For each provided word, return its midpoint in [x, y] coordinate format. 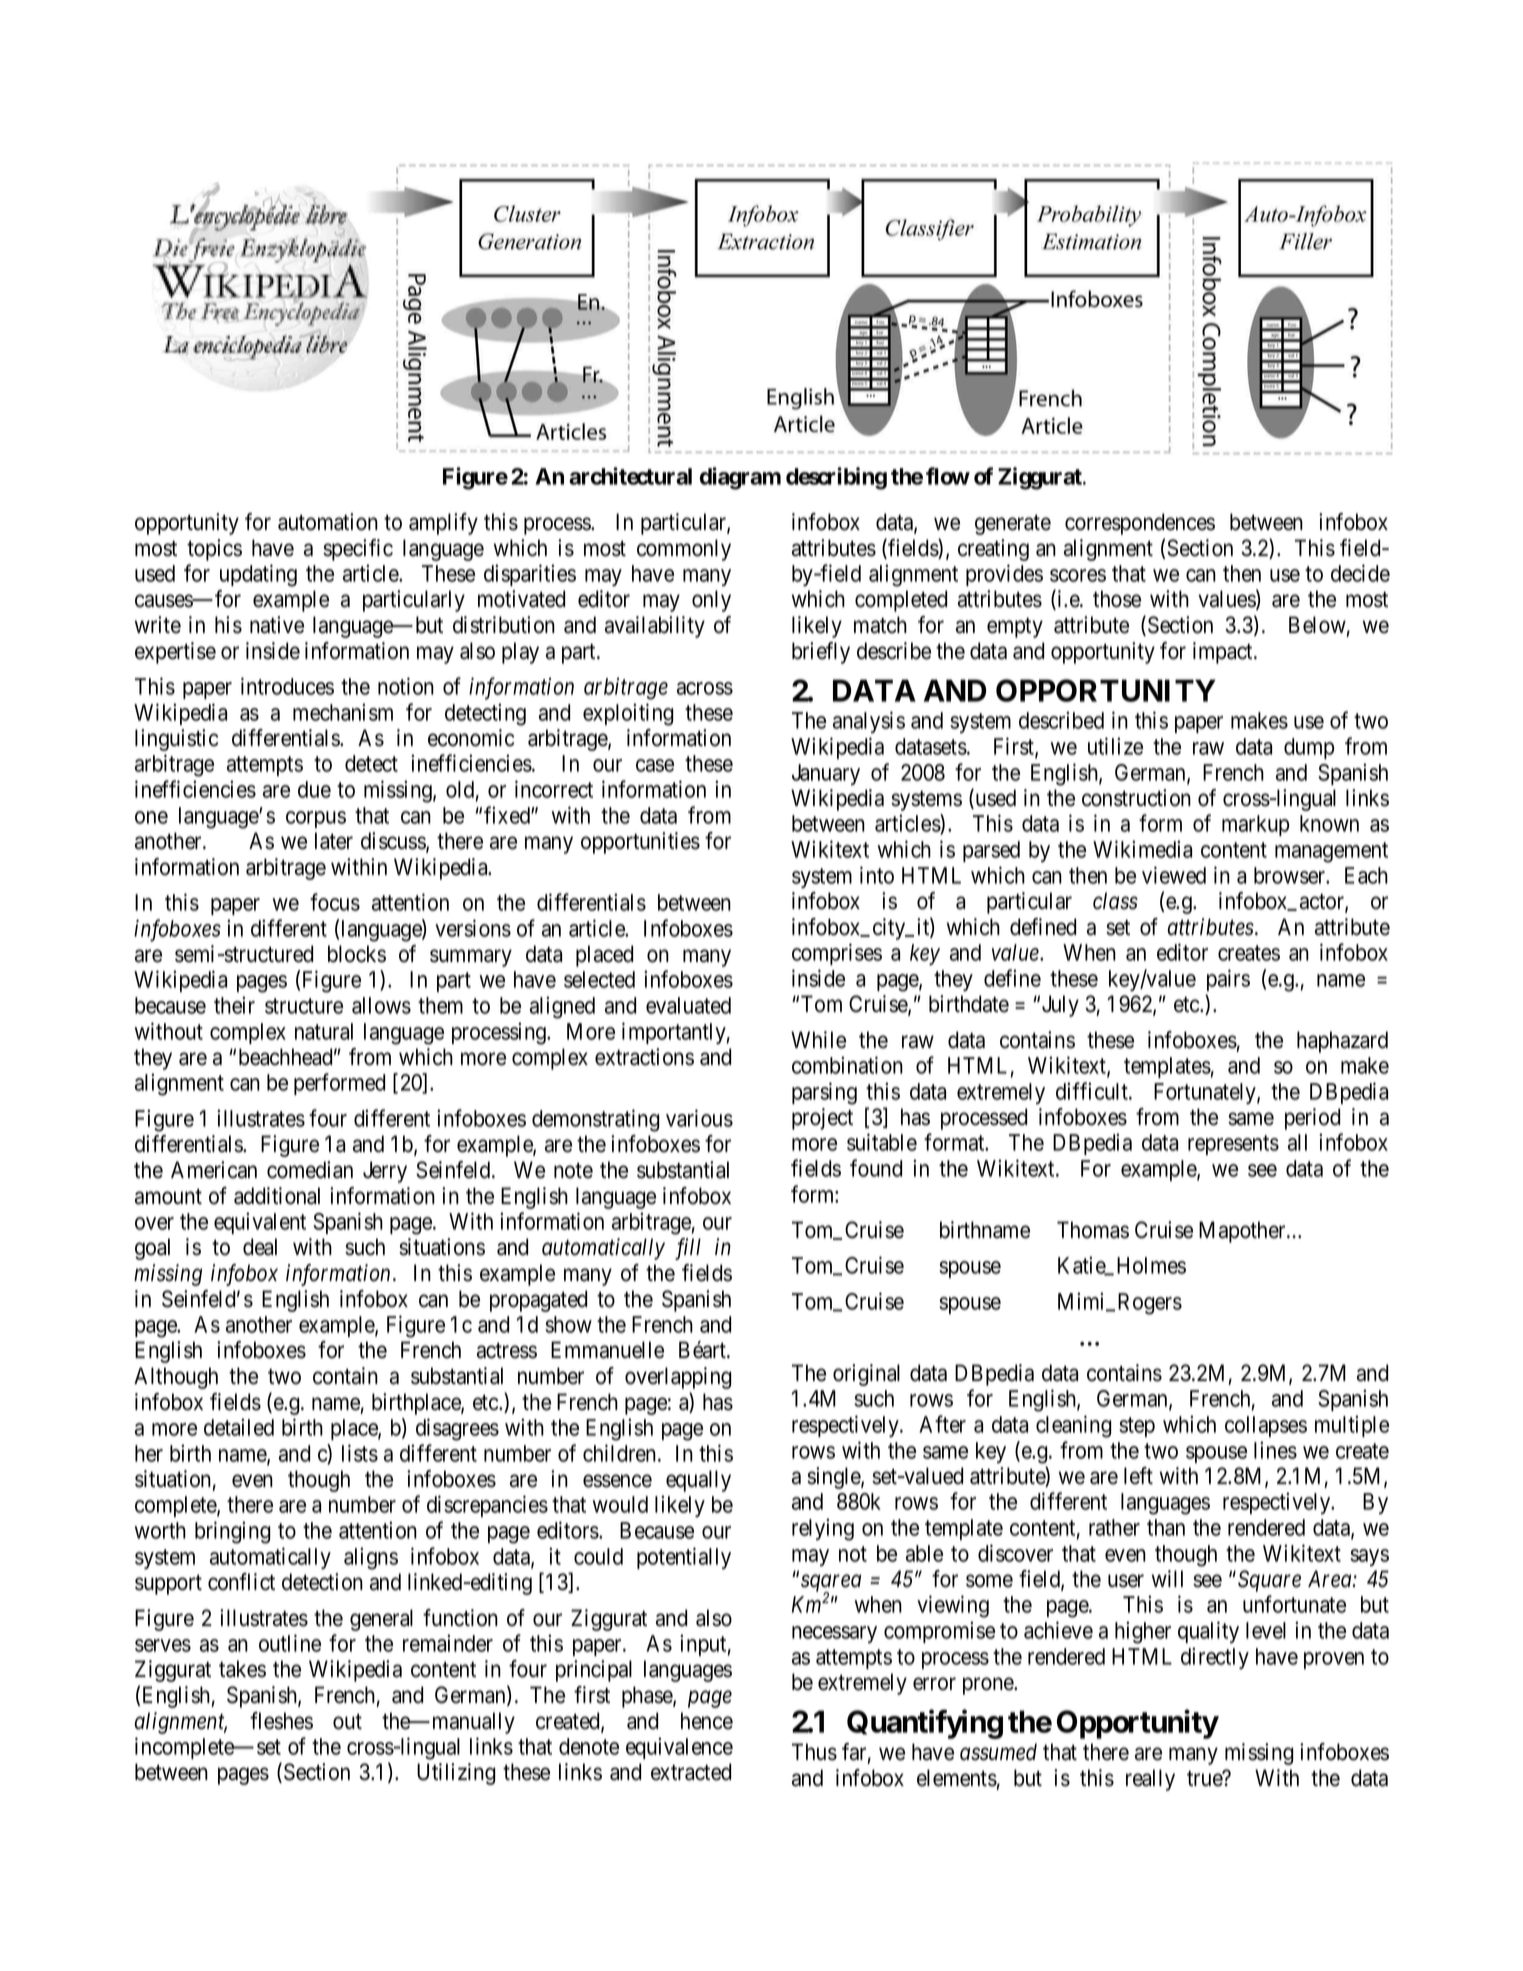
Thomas [1093, 1230]
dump [1309, 748]
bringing [232, 1532]
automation [328, 522]
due [314, 789]
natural [324, 1031]
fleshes [281, 1721]
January [826, 774]
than [1166, 1527]
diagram [740, 478]
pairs [1228, 980]
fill [688, 1249]
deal [260, 1247]
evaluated [688, 1005]
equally [698, 1481]
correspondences [1140, 524]
